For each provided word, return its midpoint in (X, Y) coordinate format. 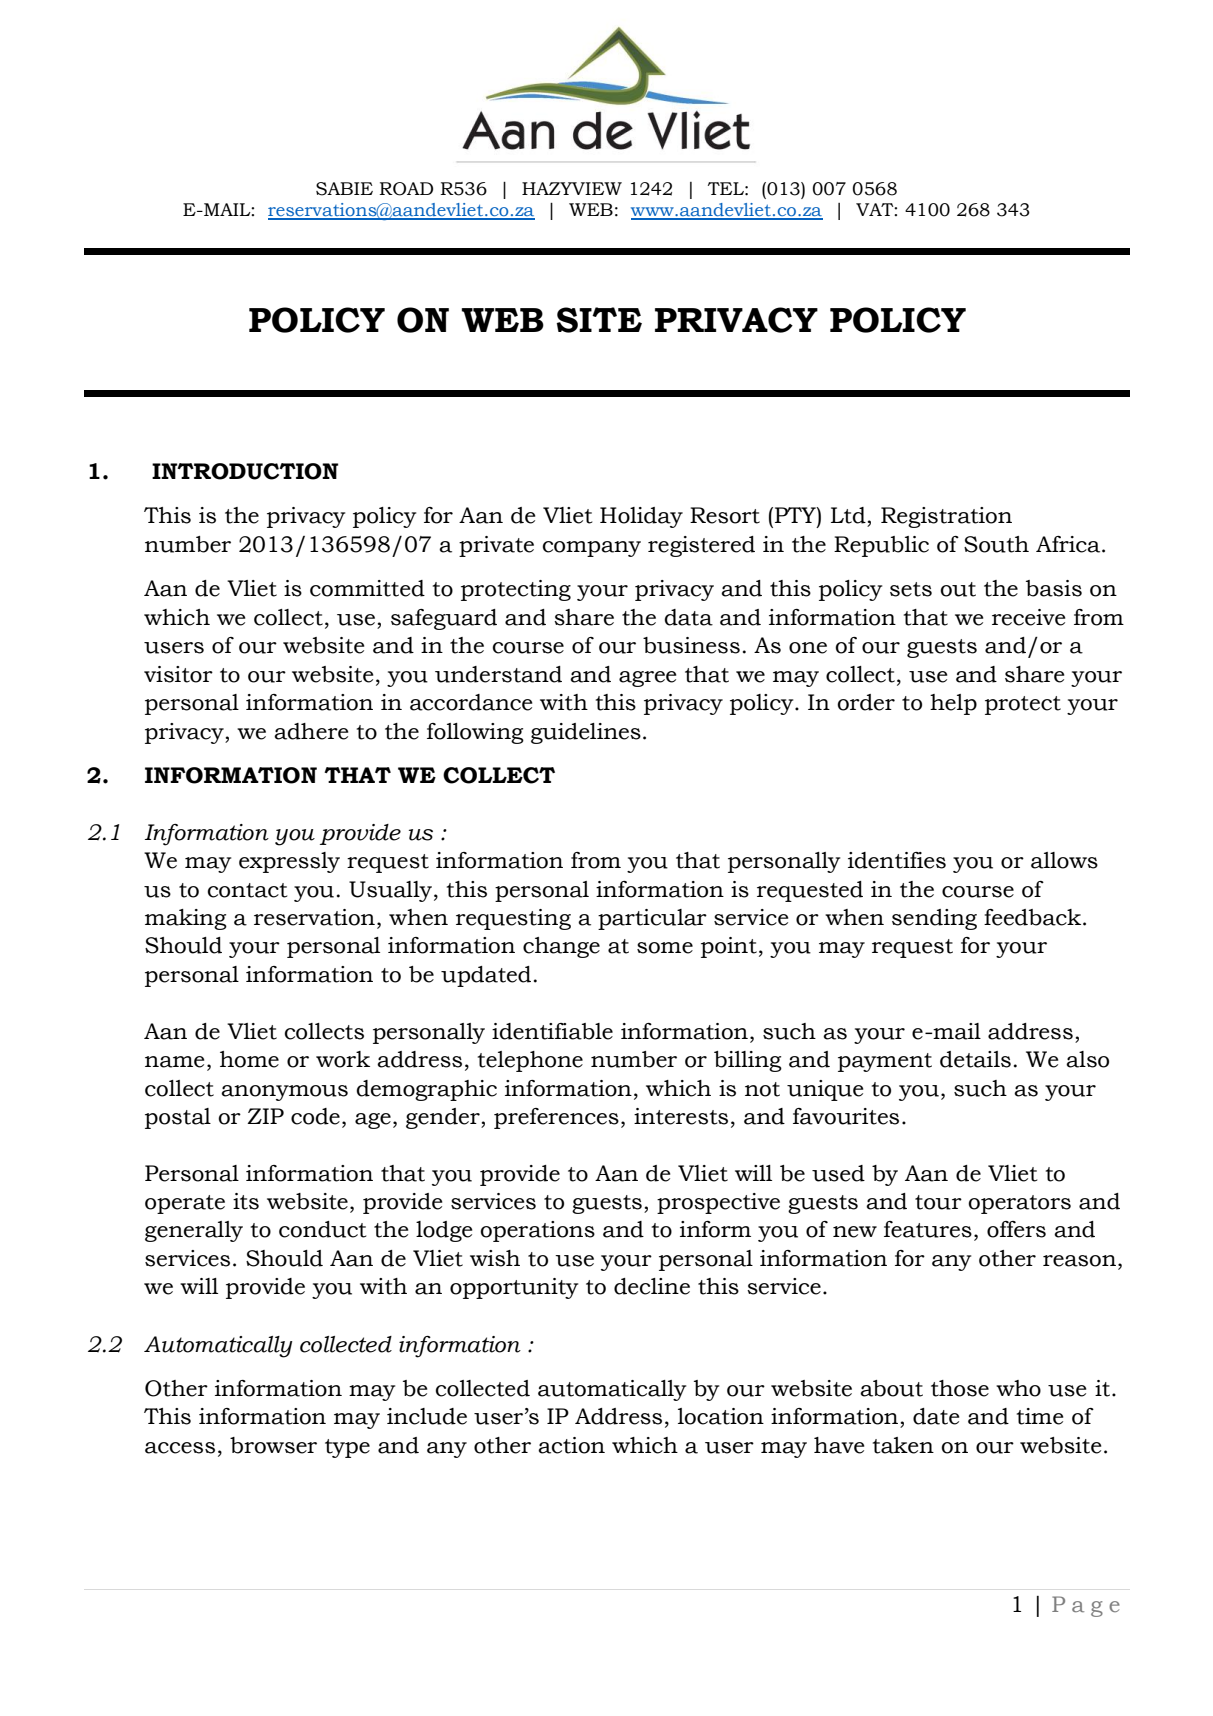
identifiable (552, 1031)
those (960, 1388)
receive (1028, 617)
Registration (946, 517)
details (975, 1059)
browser (273, 1445)
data (688, 617)
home (249, 1059)
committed (367, 588)
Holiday (641, 517)
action (571, 1445)
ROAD (406, 189)
